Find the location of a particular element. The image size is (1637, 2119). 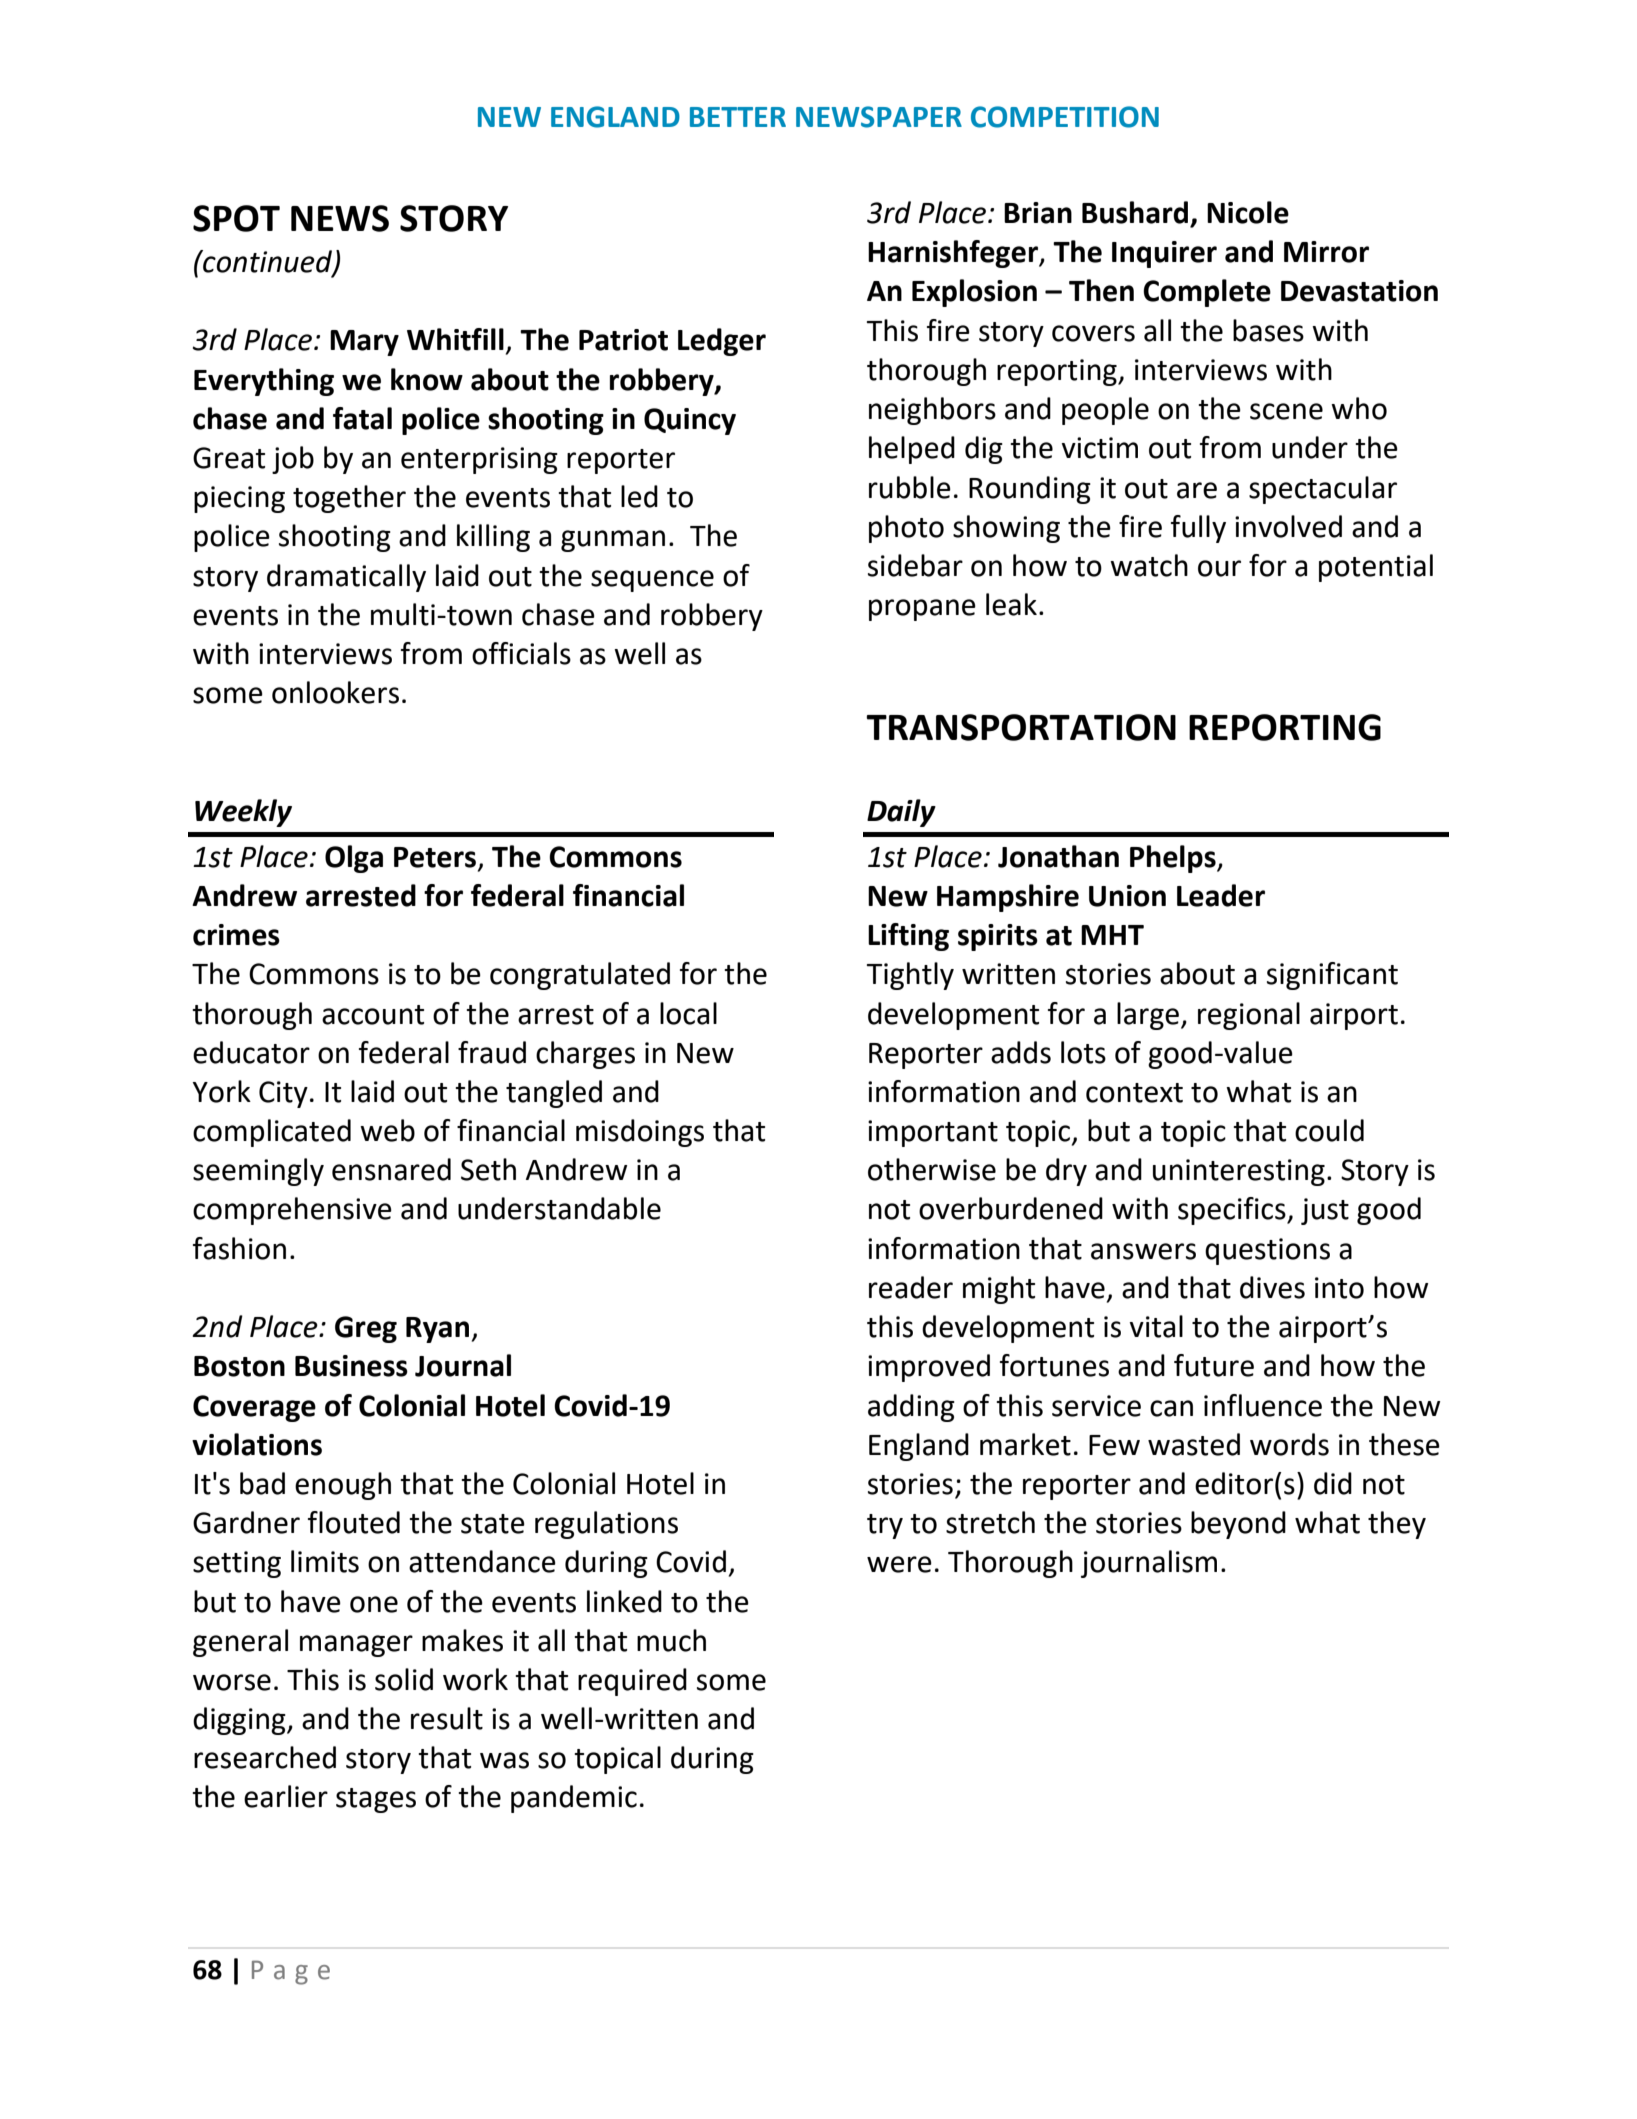

Lifting is located at coordinates (908, 937).
